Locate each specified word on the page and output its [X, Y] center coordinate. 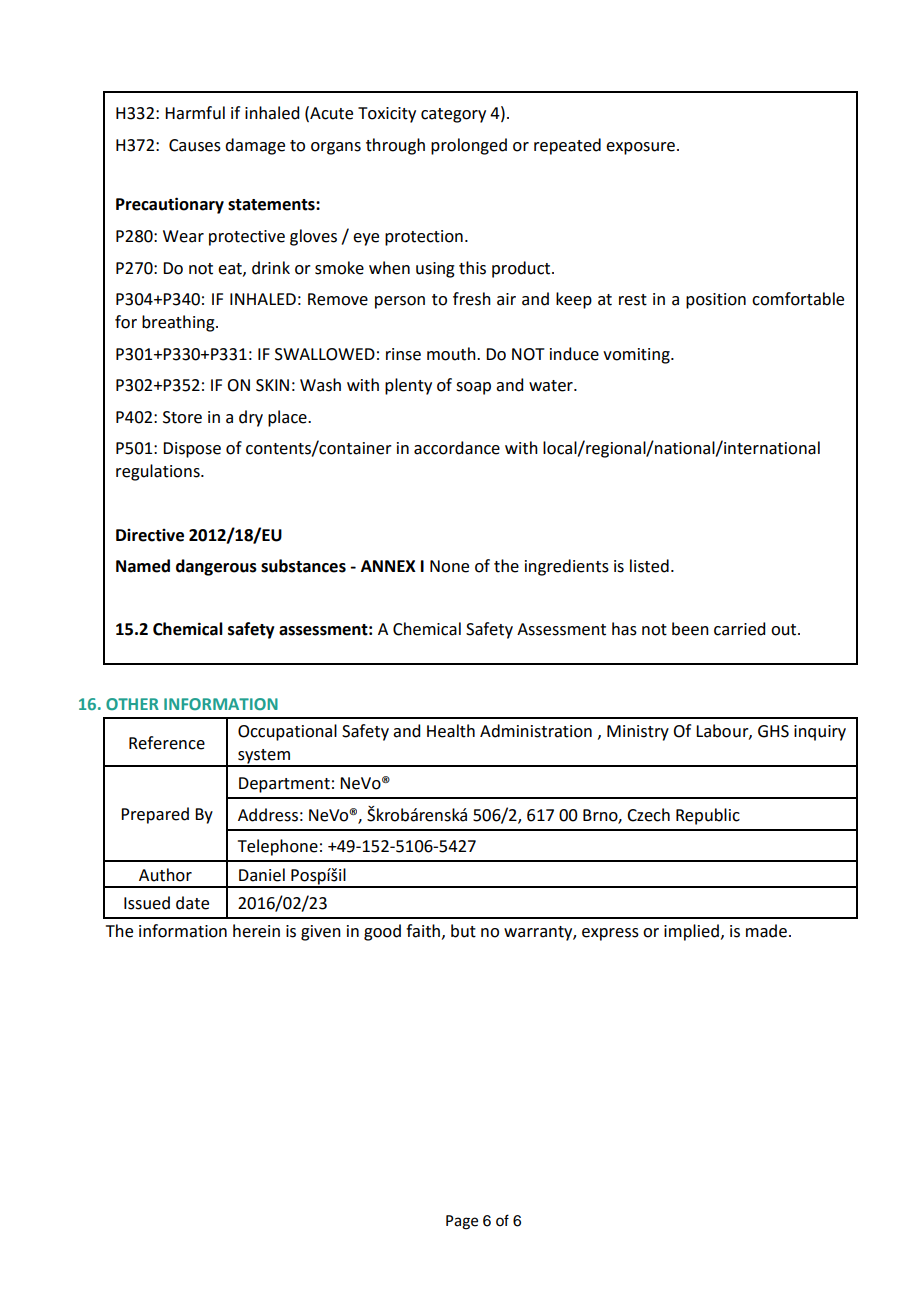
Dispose [192, 450]
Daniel [262, 875]
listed [649, 566]
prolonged [469, 146]
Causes [195, 145]
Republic [708, 816]
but [463, 931]
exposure [640, 148]
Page [462, 1222]
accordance [457, 448]
